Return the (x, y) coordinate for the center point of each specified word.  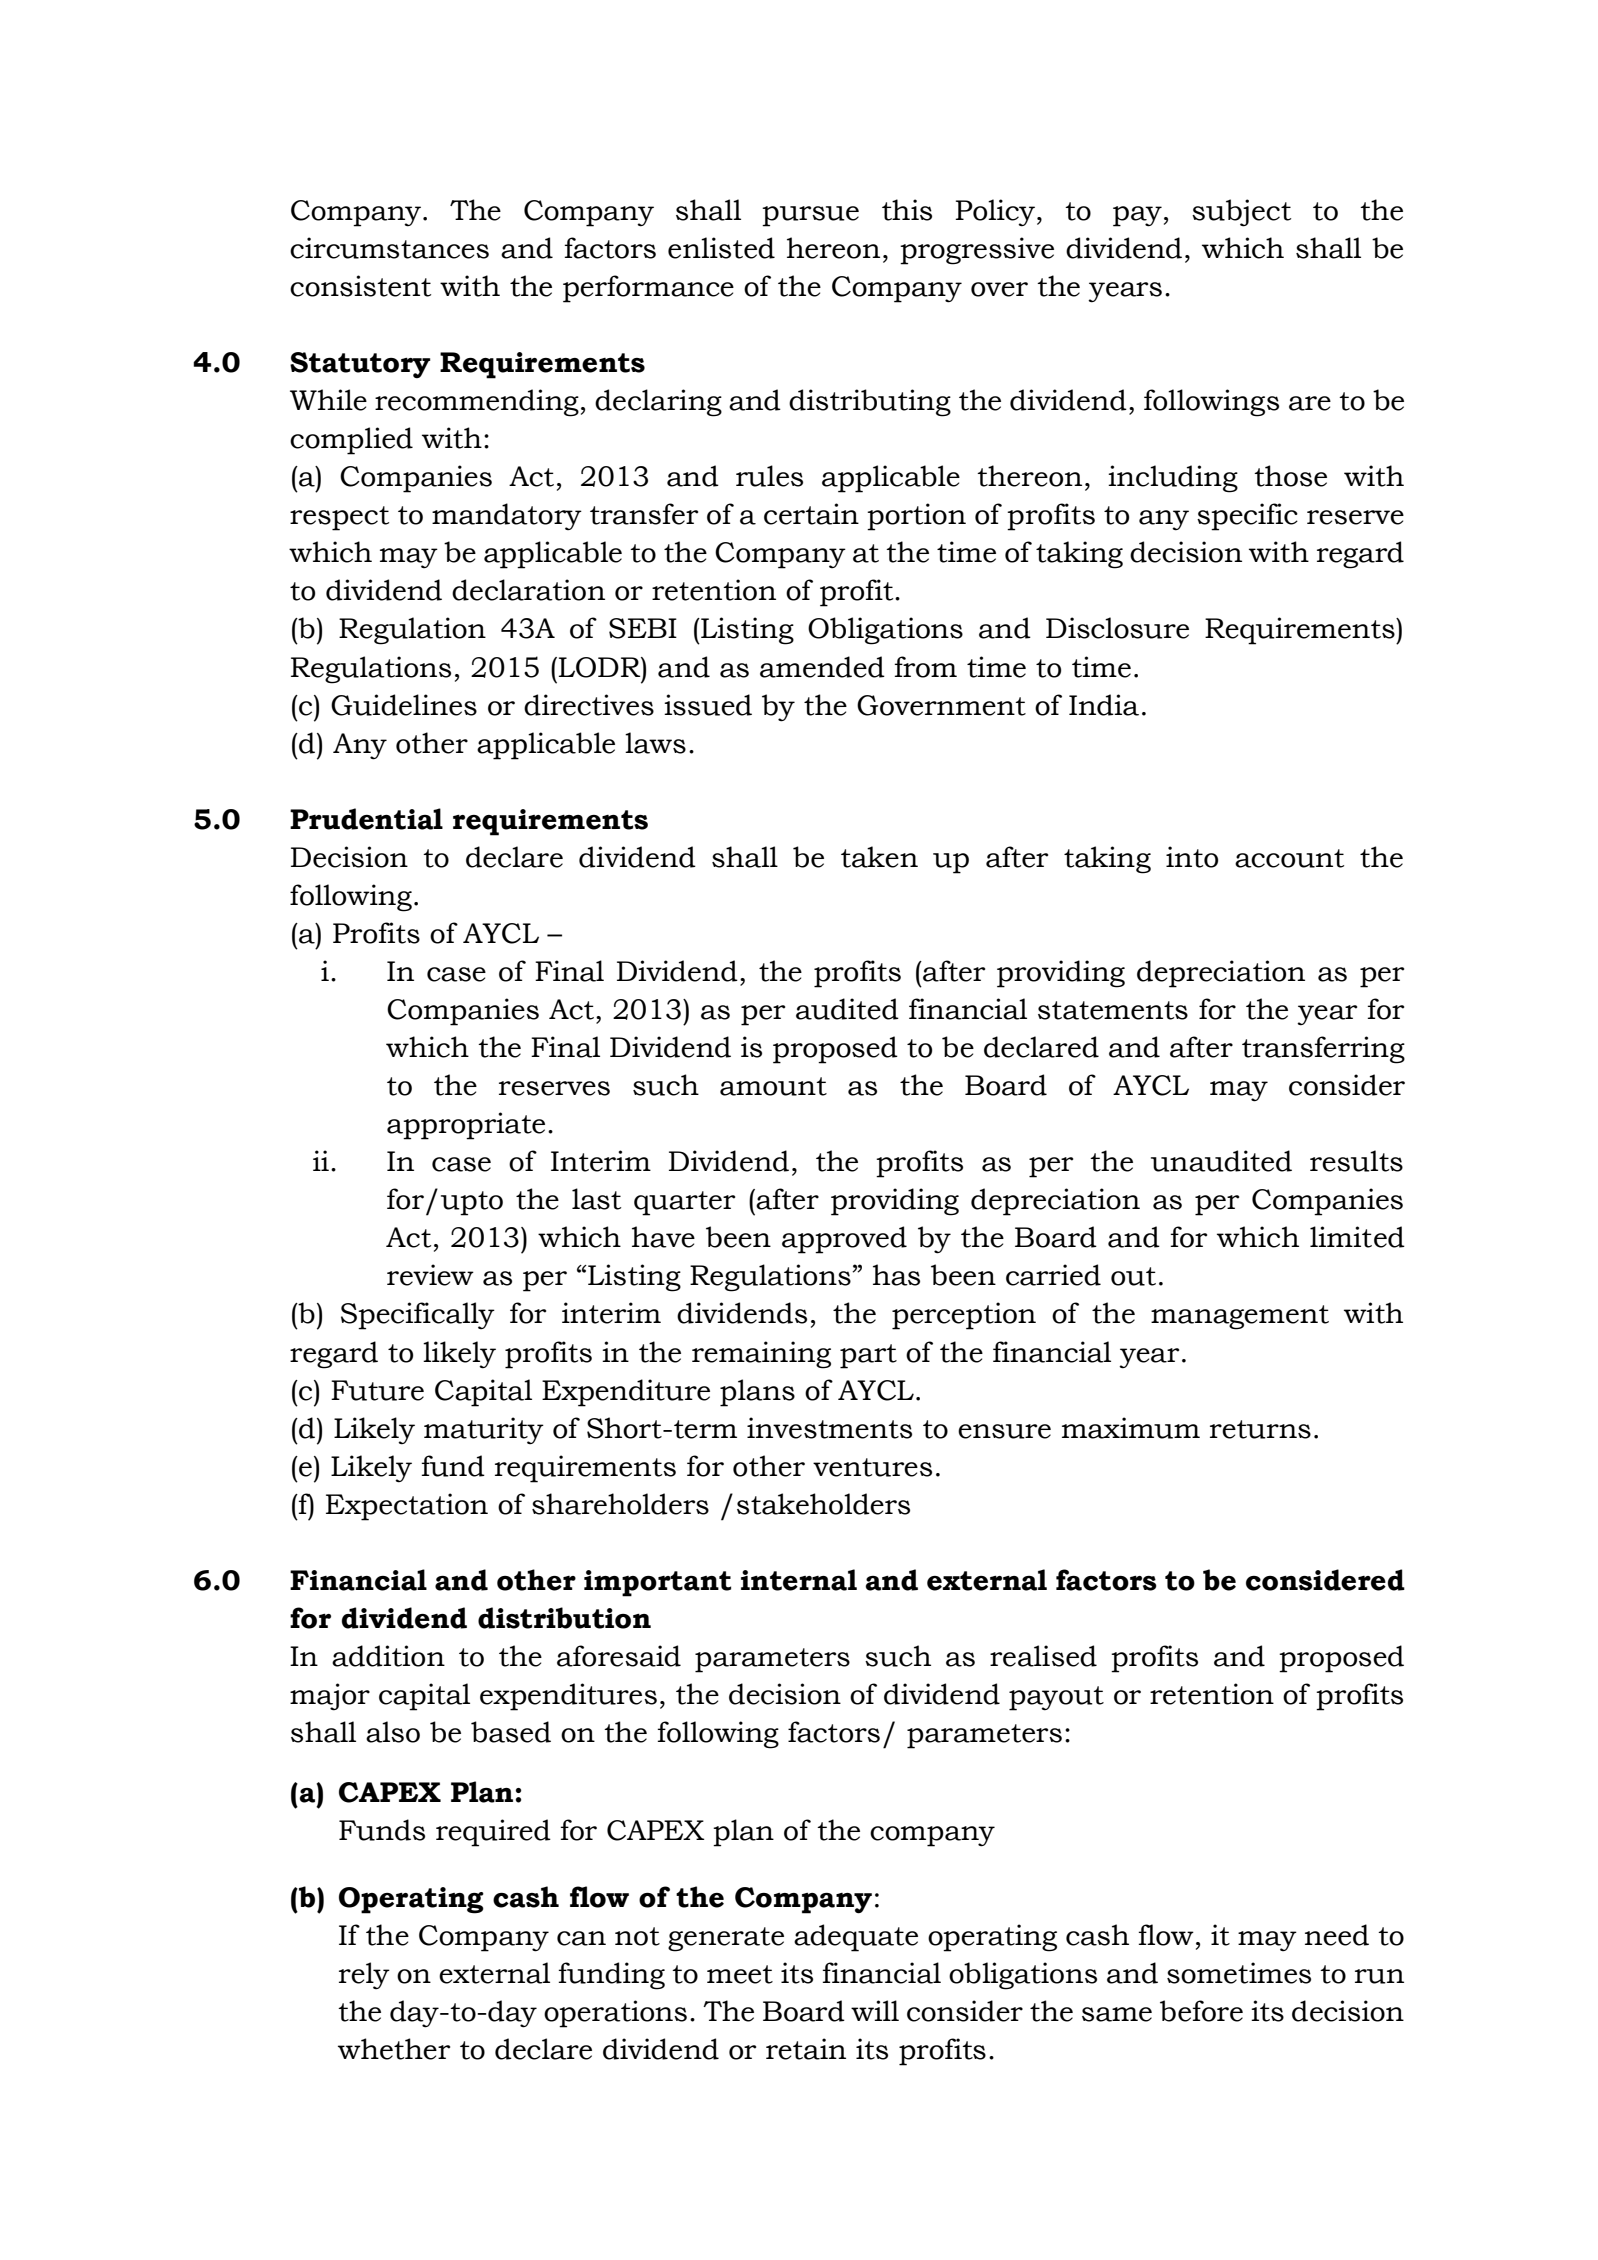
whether (394, 2049)
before (1201, 2011)
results (1356, 1161)
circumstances (389, 248)
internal (799, 1580)
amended (822, 667)
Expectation (407, 1507)
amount (773, 1086)
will (875, 2010)
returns (1260, 1429)
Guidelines (404, 705)
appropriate (466, 1126)
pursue (810, 216)
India (1104, 705)
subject (1241, 213)
